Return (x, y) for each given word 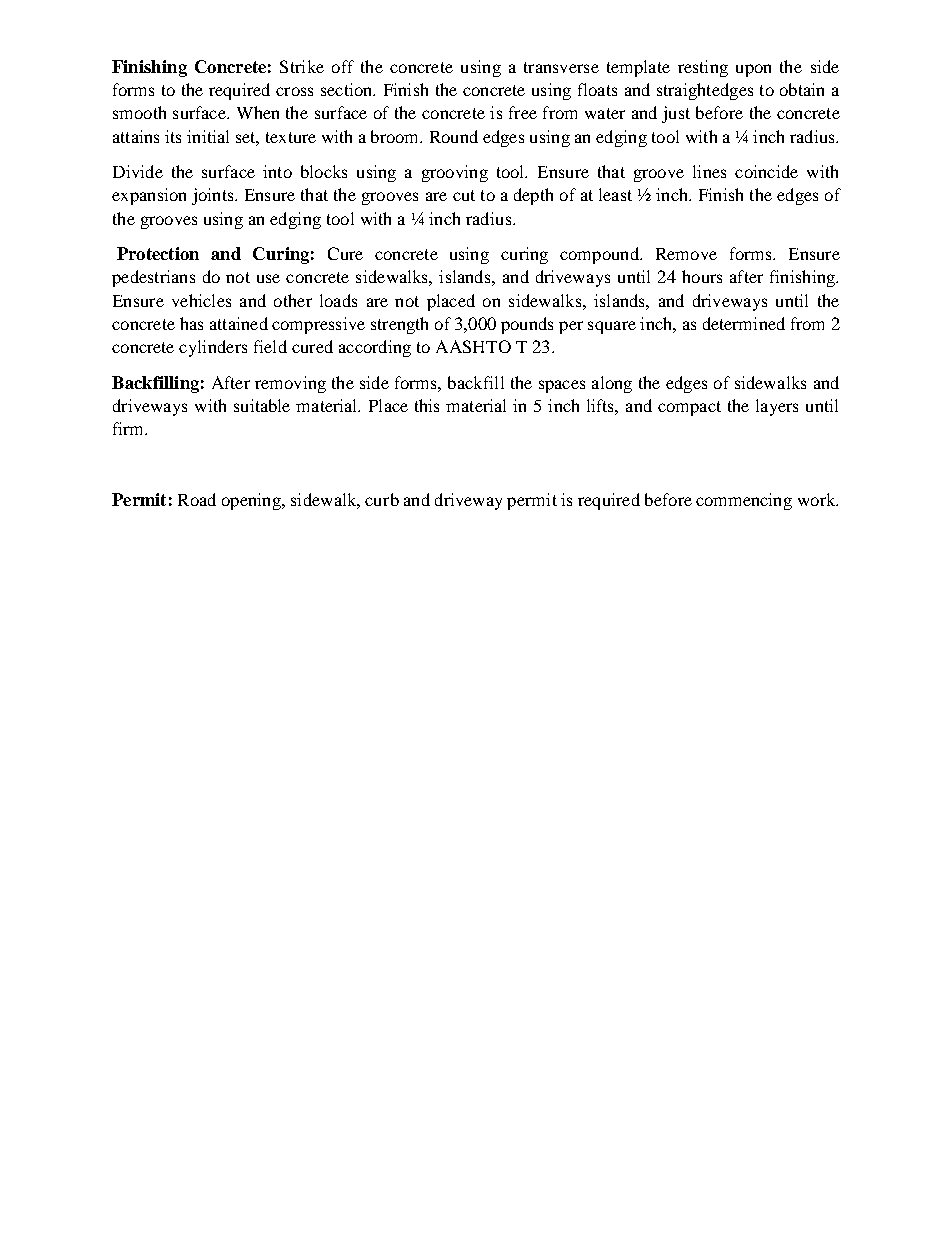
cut (464, 195)
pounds (527, 325)
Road (197, 499)
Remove (686, 254)
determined (744, 323)
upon (753, 70)
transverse (561, 67)
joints (214, 196)
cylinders (213, 348)
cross (294, 91)
